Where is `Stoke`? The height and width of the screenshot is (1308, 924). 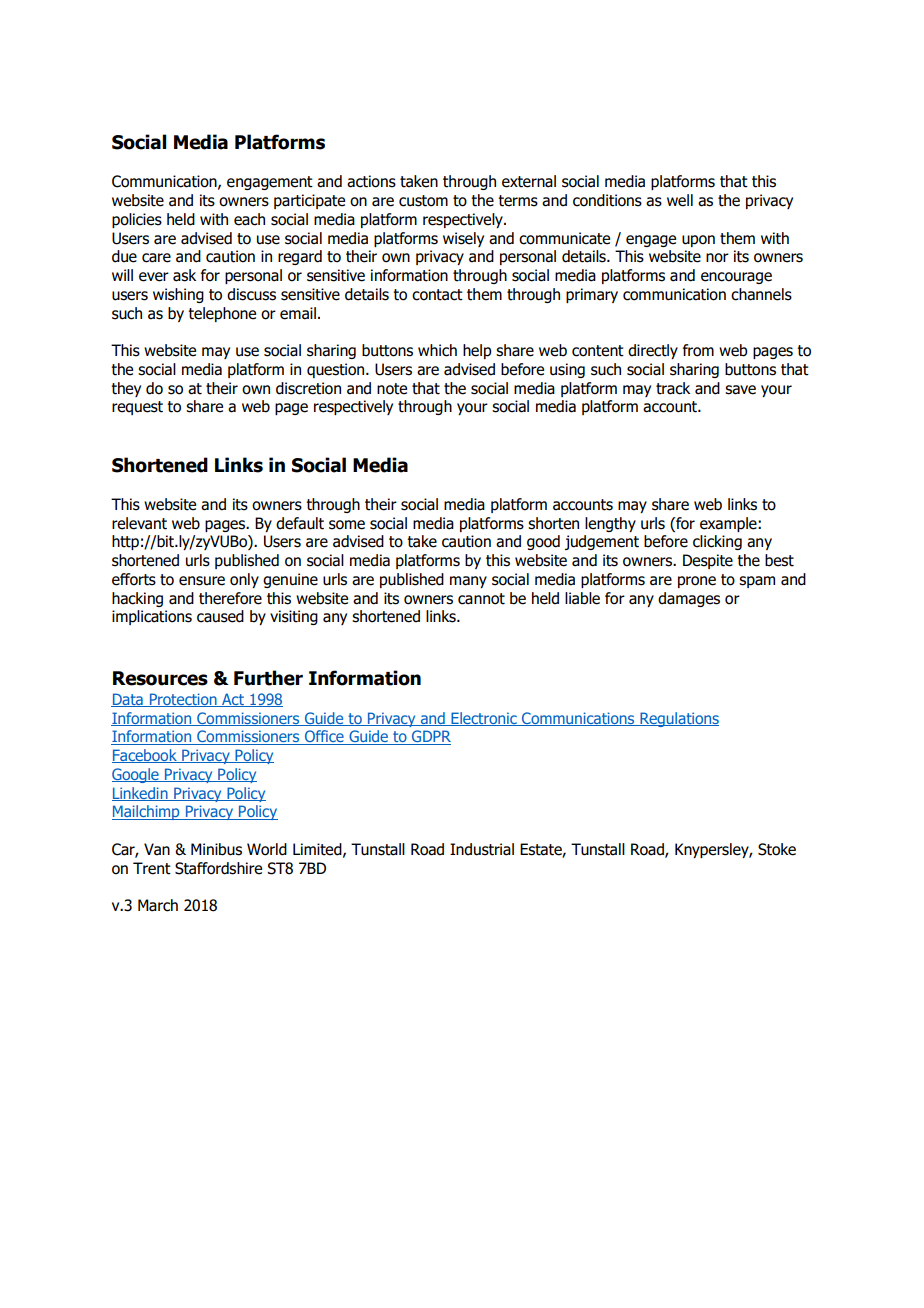
Stoke is located at coordinates (777, 849).
